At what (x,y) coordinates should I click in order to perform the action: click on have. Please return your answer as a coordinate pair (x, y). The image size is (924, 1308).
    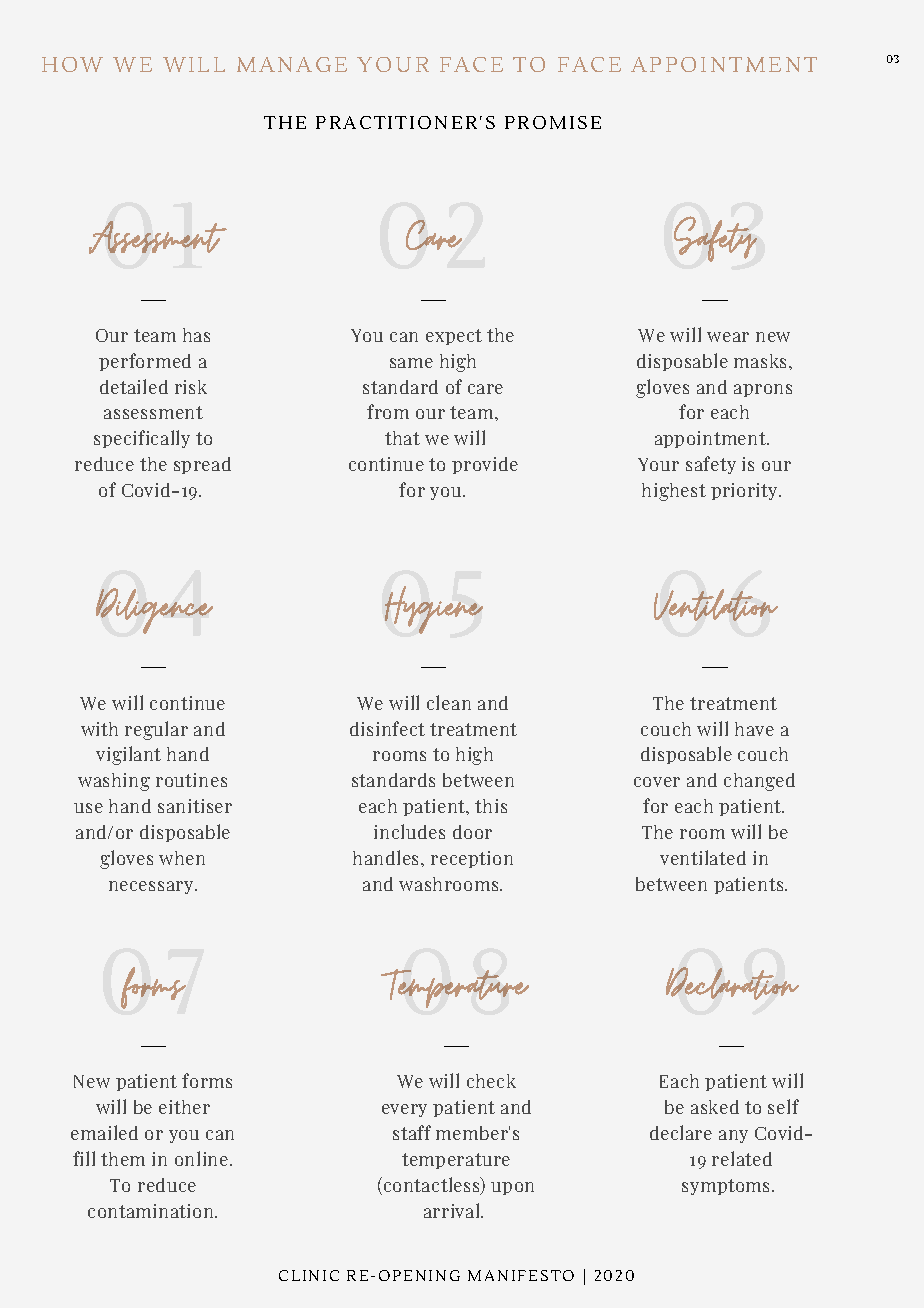
    Looking at the image, I should click on (754, 729).
